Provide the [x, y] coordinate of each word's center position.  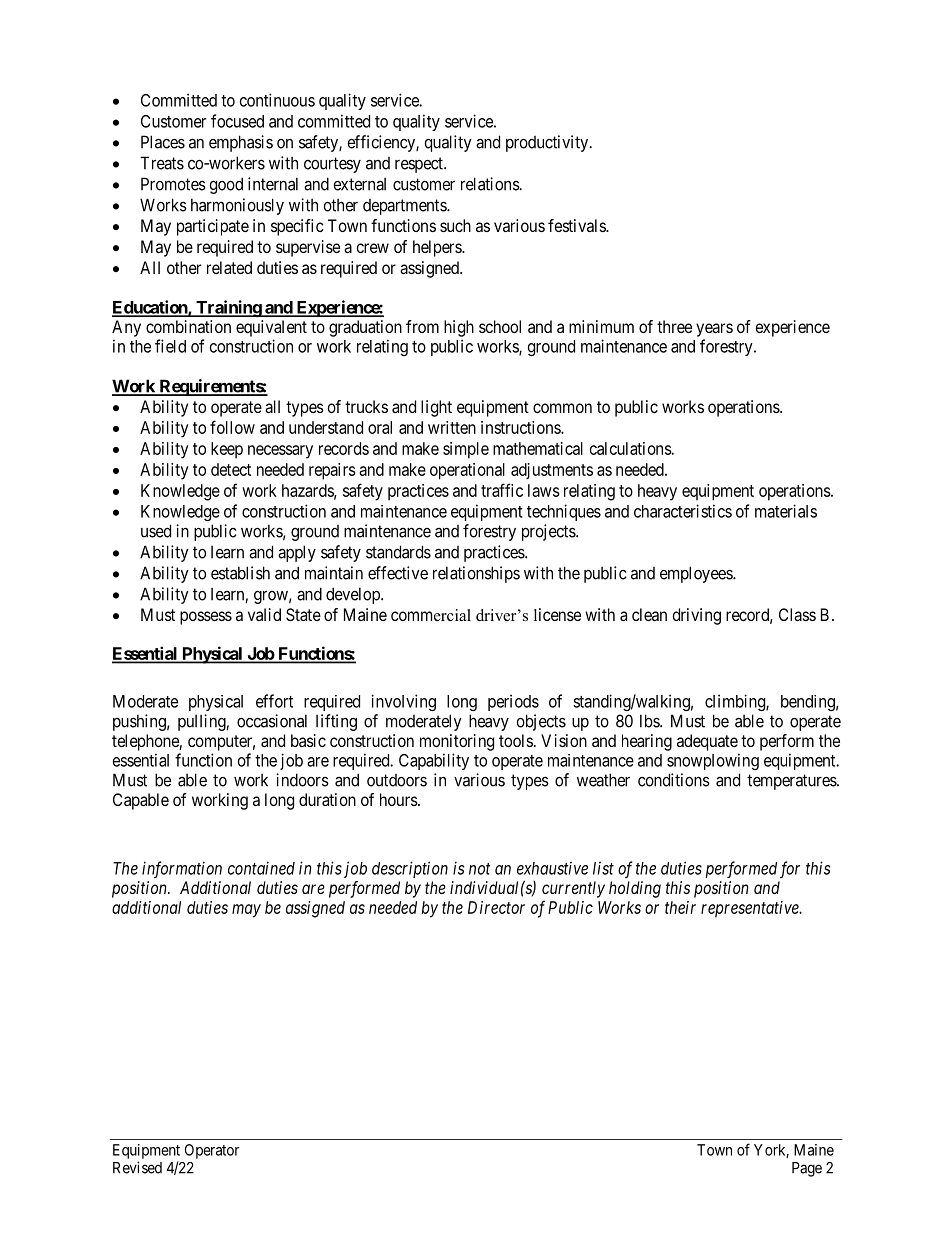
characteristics [683, 511]
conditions [674, 780]
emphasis [241, 143]
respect [420, 165]
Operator [212, 1151]
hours [399, 799]
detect [231, 469]
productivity [548, 143]
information [182, 869]
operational [467, 471]
